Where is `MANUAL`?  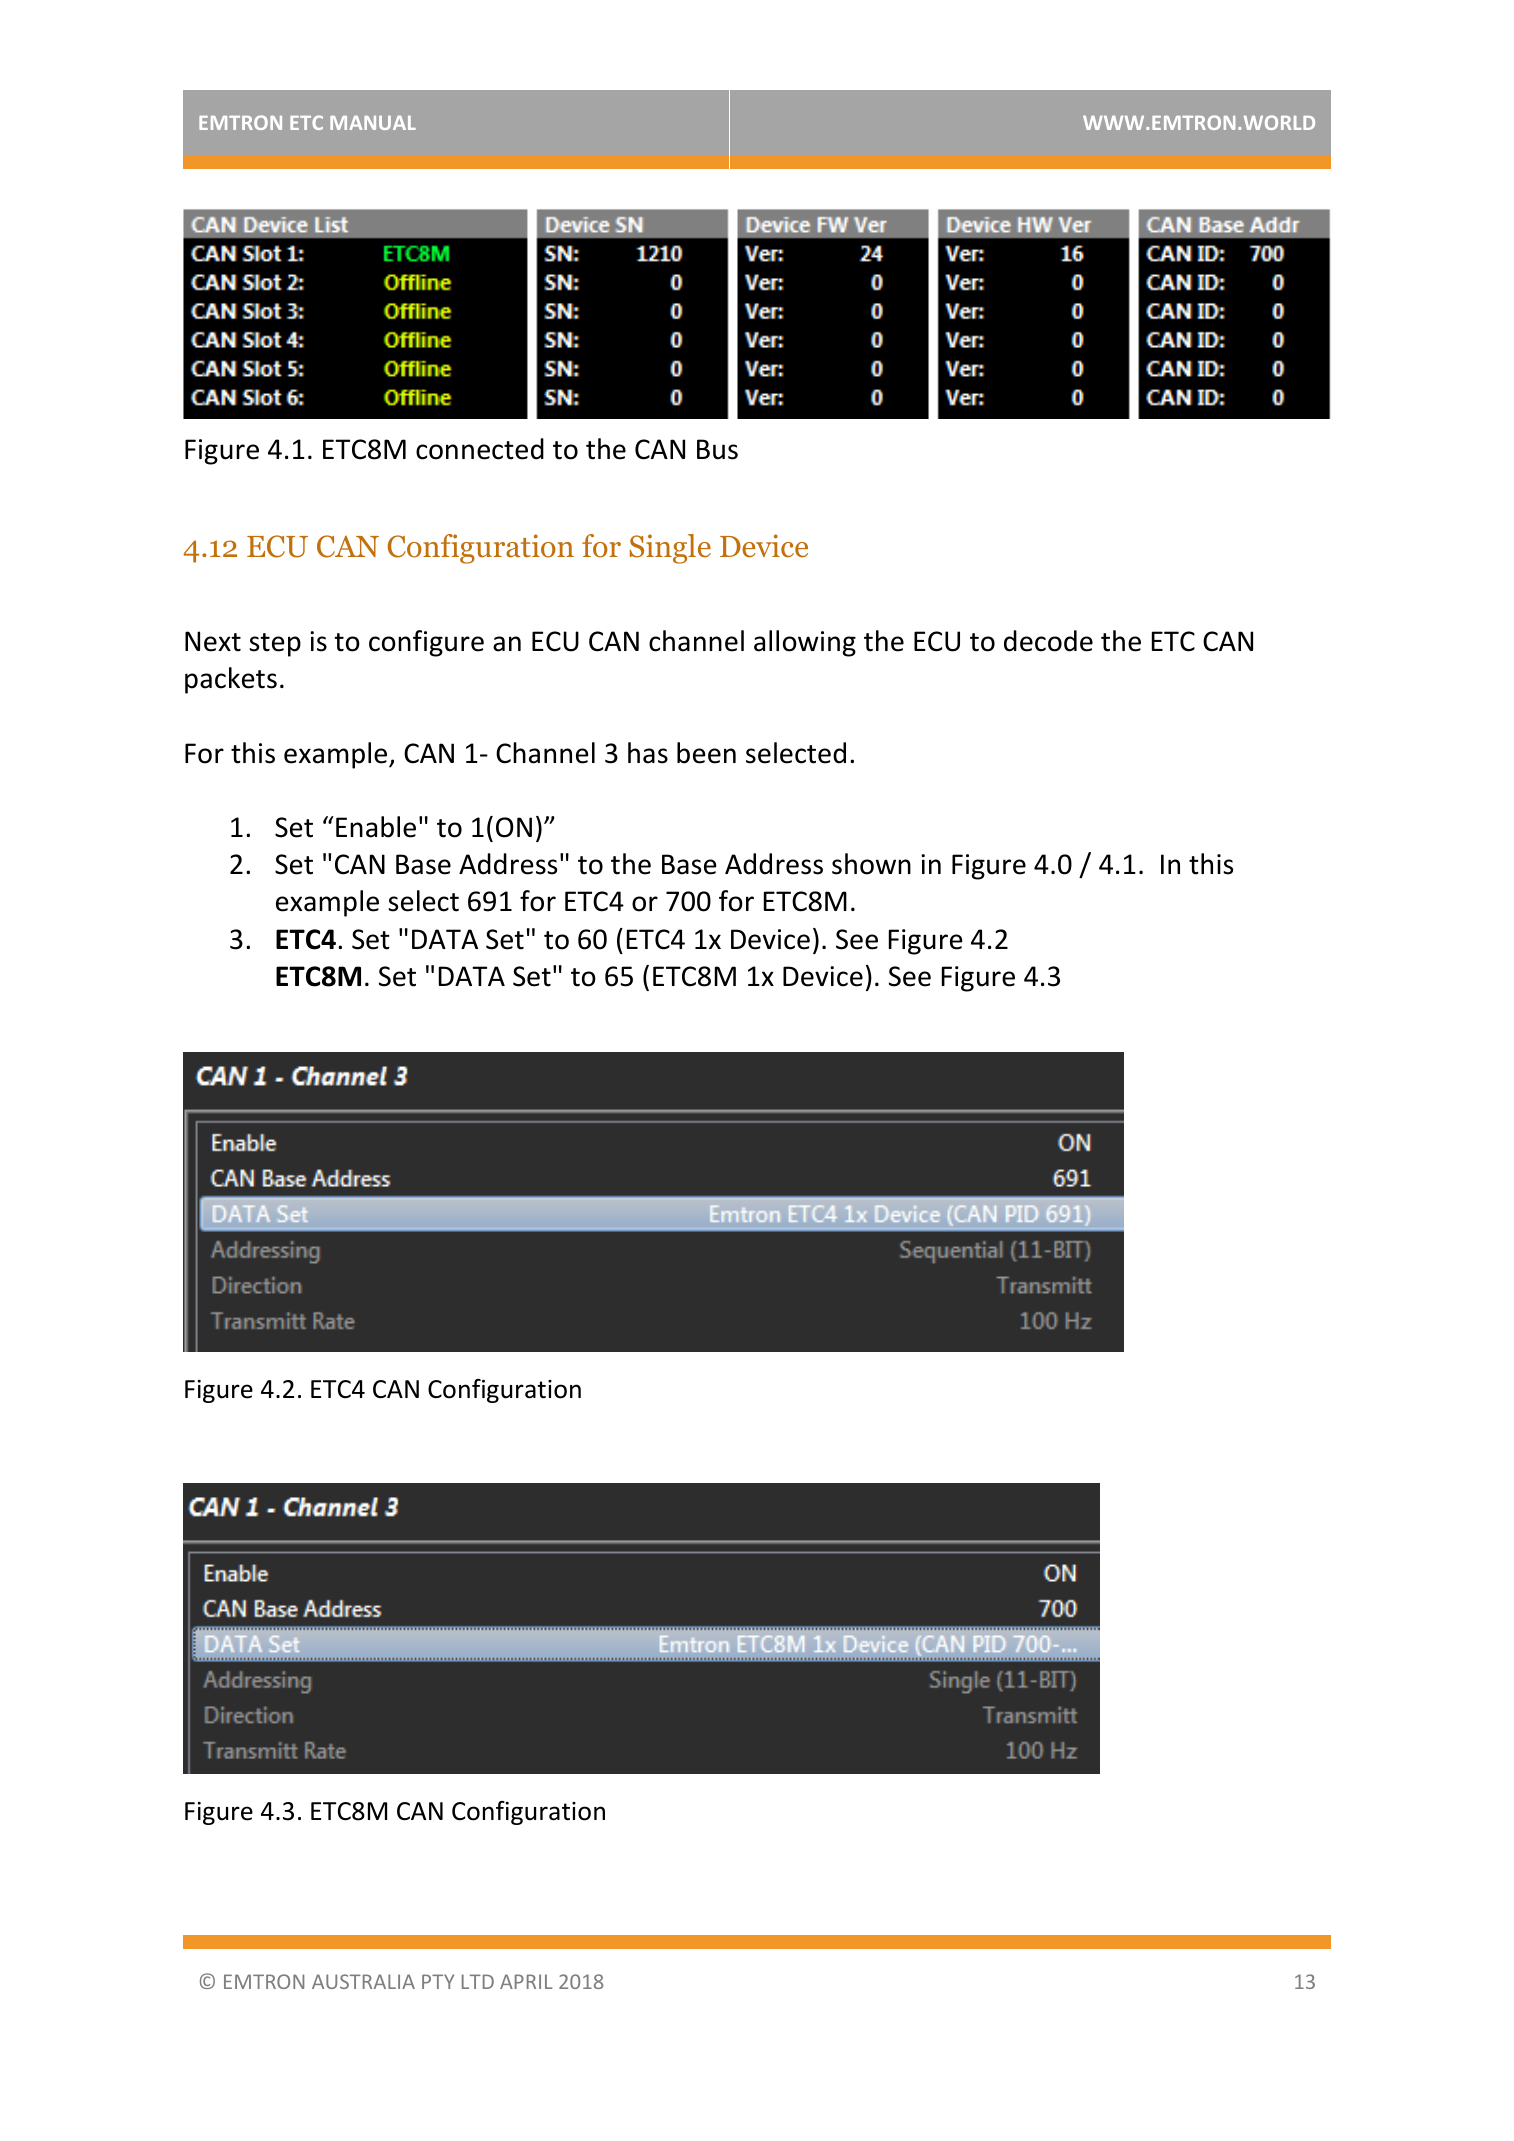 MANUAL is located at coordinates (373, 123).
